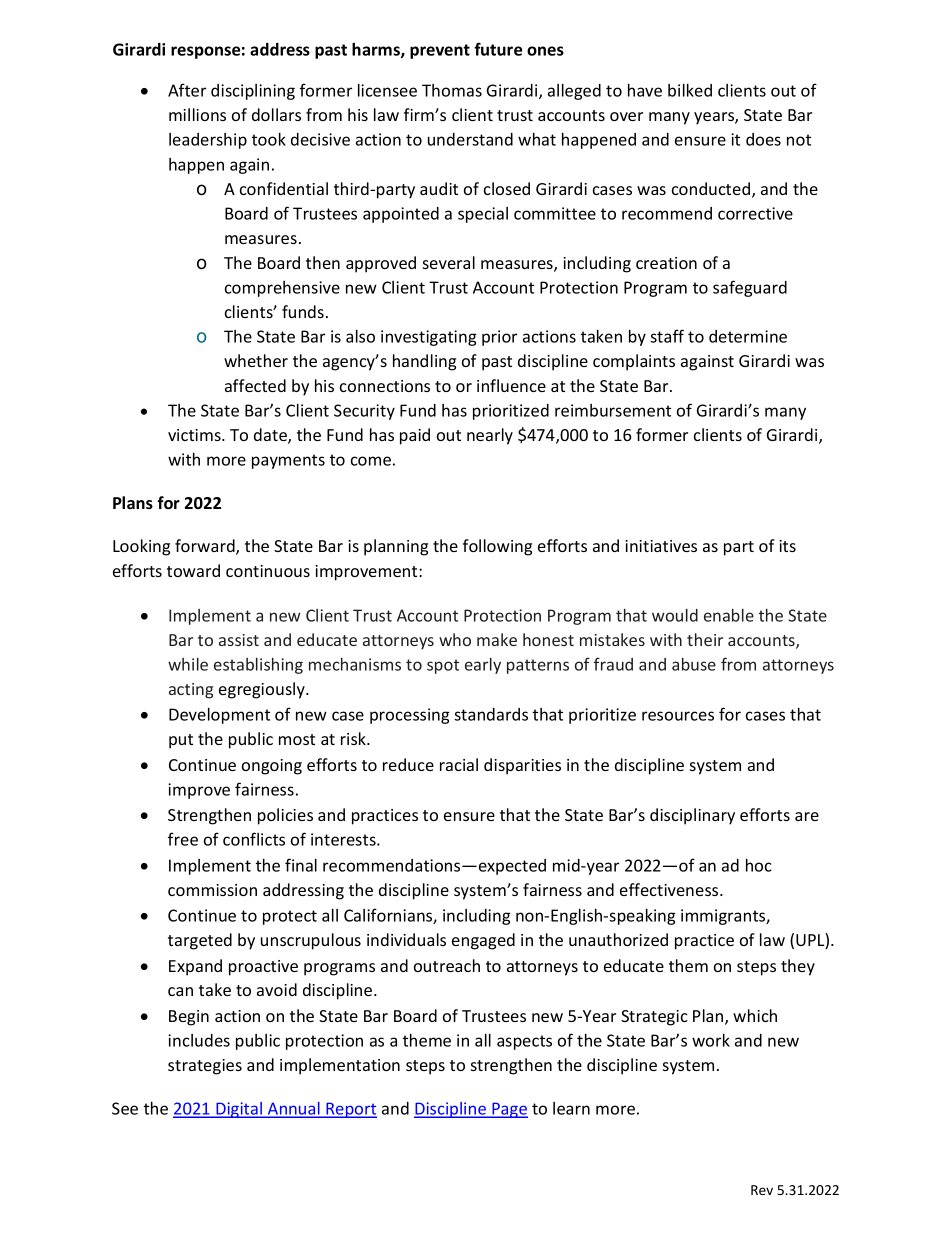 The height and width of the image is (1233, 952). What do you see at coordinates (205, 1067) in the image?
I see `strategies` at bounding box center [205, 1067].
